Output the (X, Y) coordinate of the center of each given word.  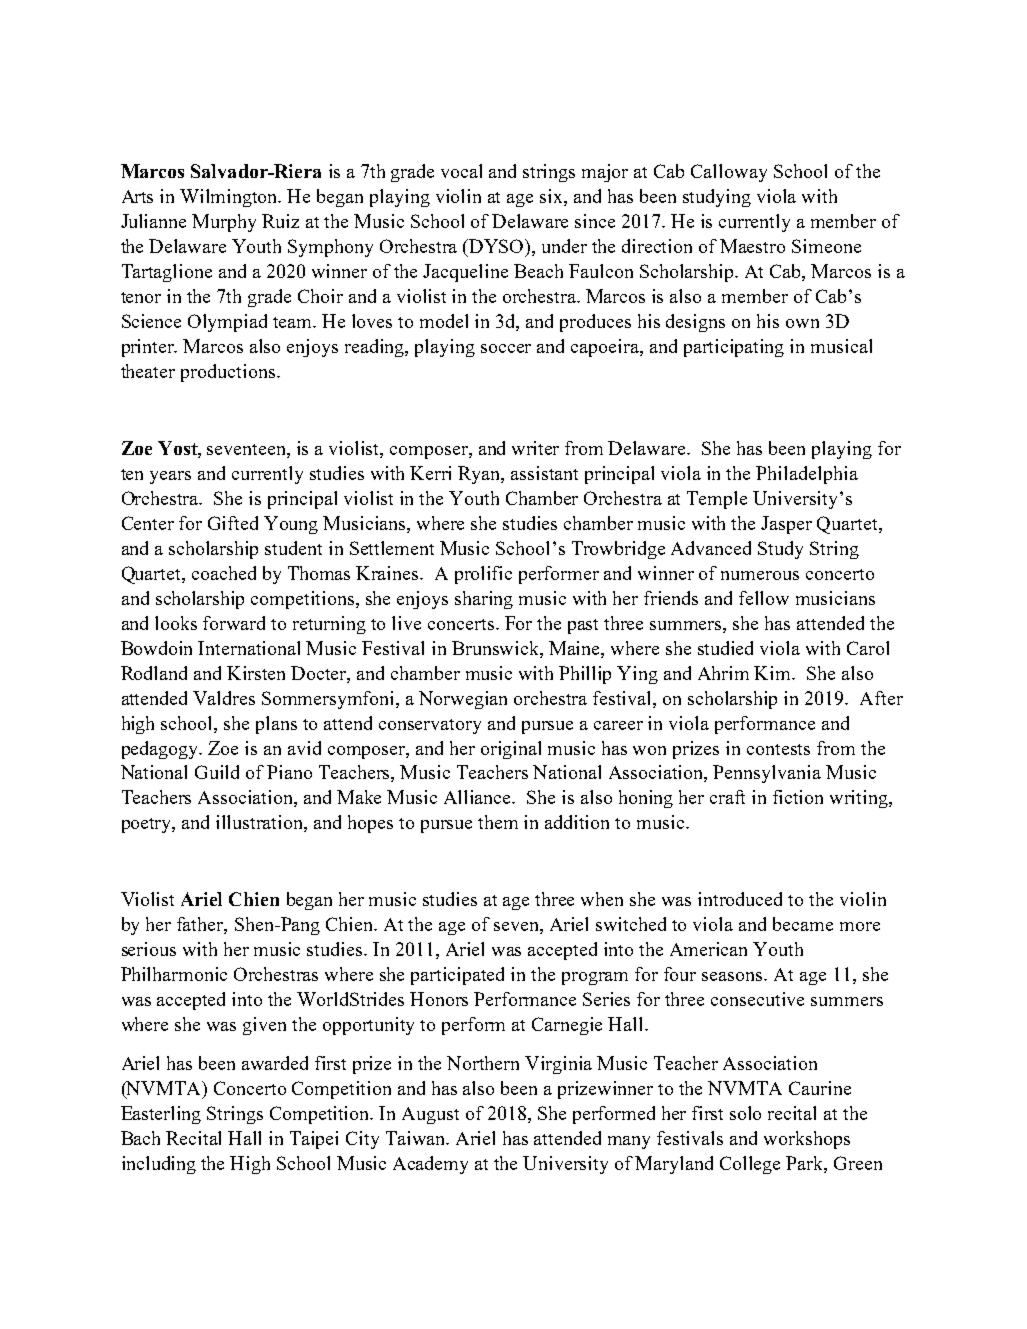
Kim (774, 673)
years (170, 477)
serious (149, 949)
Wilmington (230, 198)
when (602, 899)
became (803, 924)
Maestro (752, 246)
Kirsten (256, 673)
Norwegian (463, 700)
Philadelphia (807, 475)
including (159, 1165)
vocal (461, 171)
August (430, 1115)
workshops (807, 1140)
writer (535, 448)
